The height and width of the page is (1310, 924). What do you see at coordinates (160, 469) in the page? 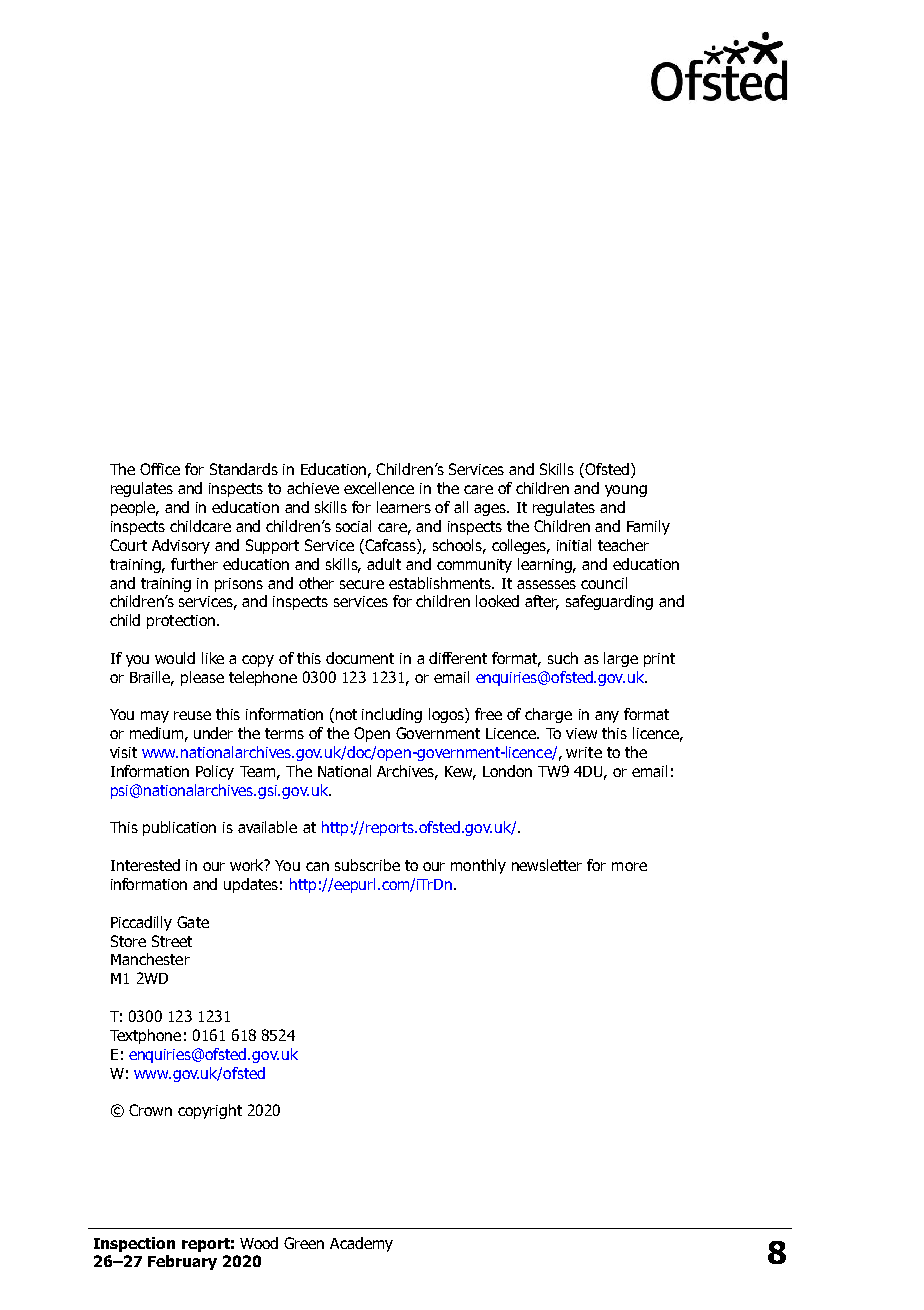
I see `Office` at bounding box center [160, 469].
